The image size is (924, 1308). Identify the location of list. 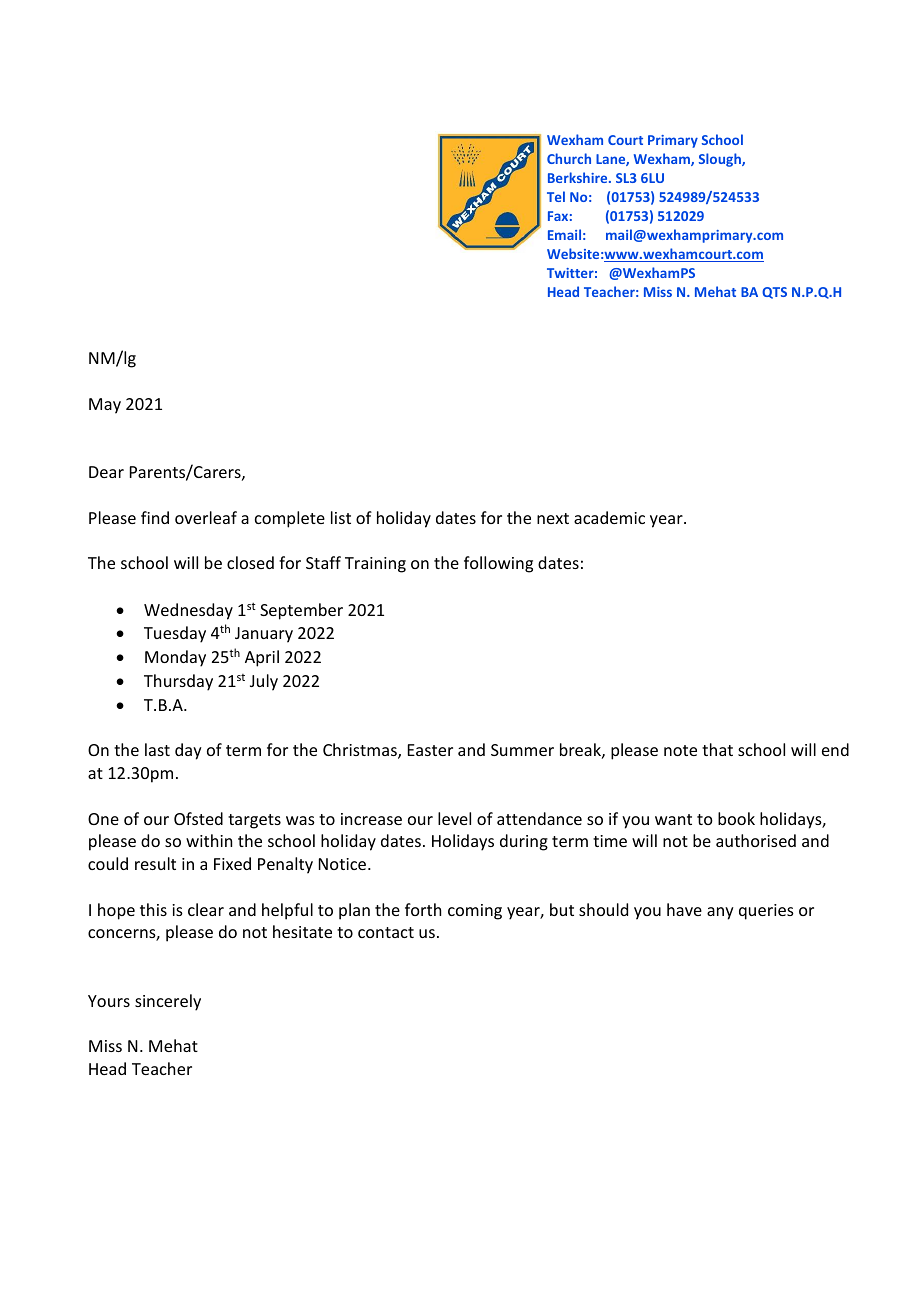
(341, 517).
